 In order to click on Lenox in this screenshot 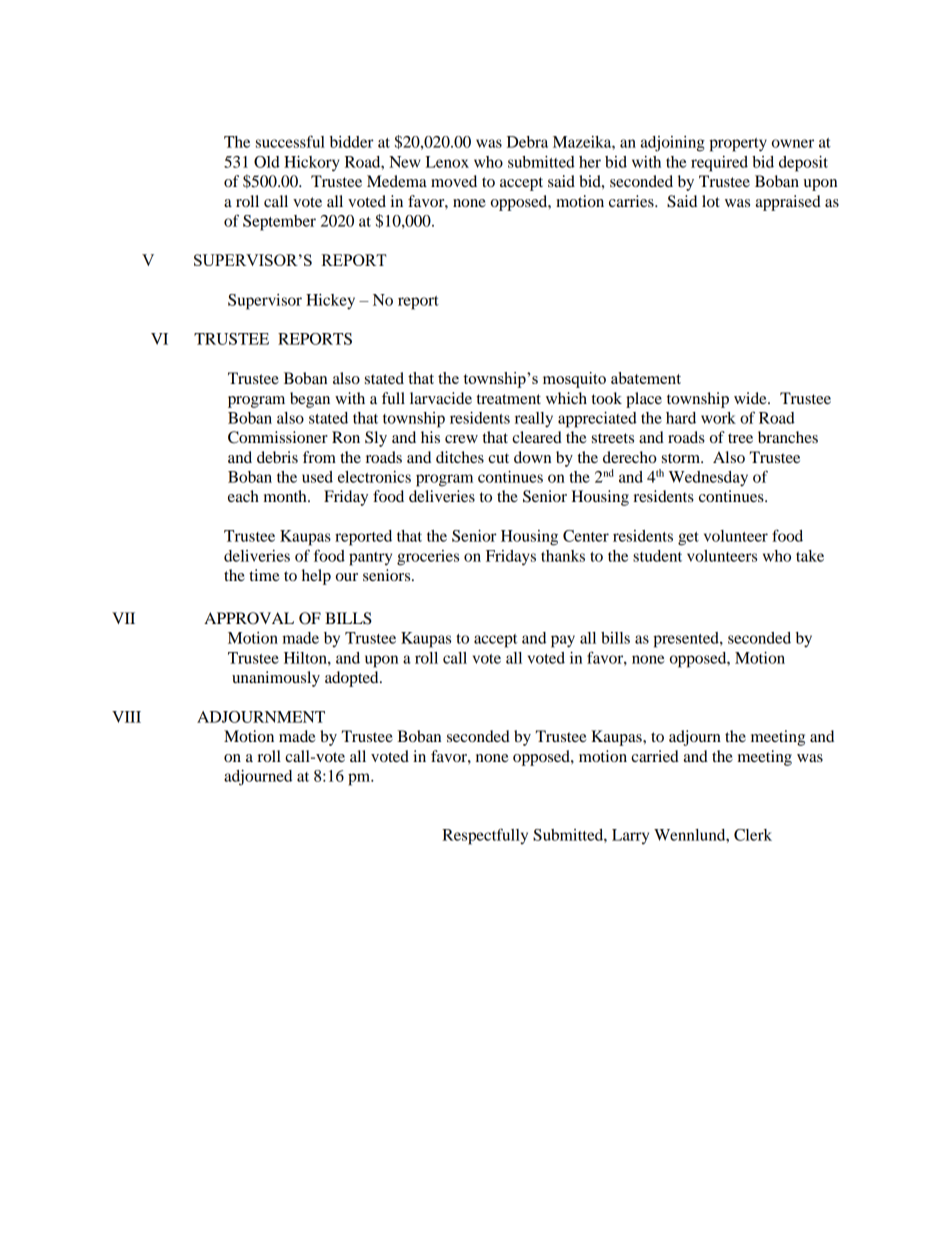, I will do `click(447, 162)`.
